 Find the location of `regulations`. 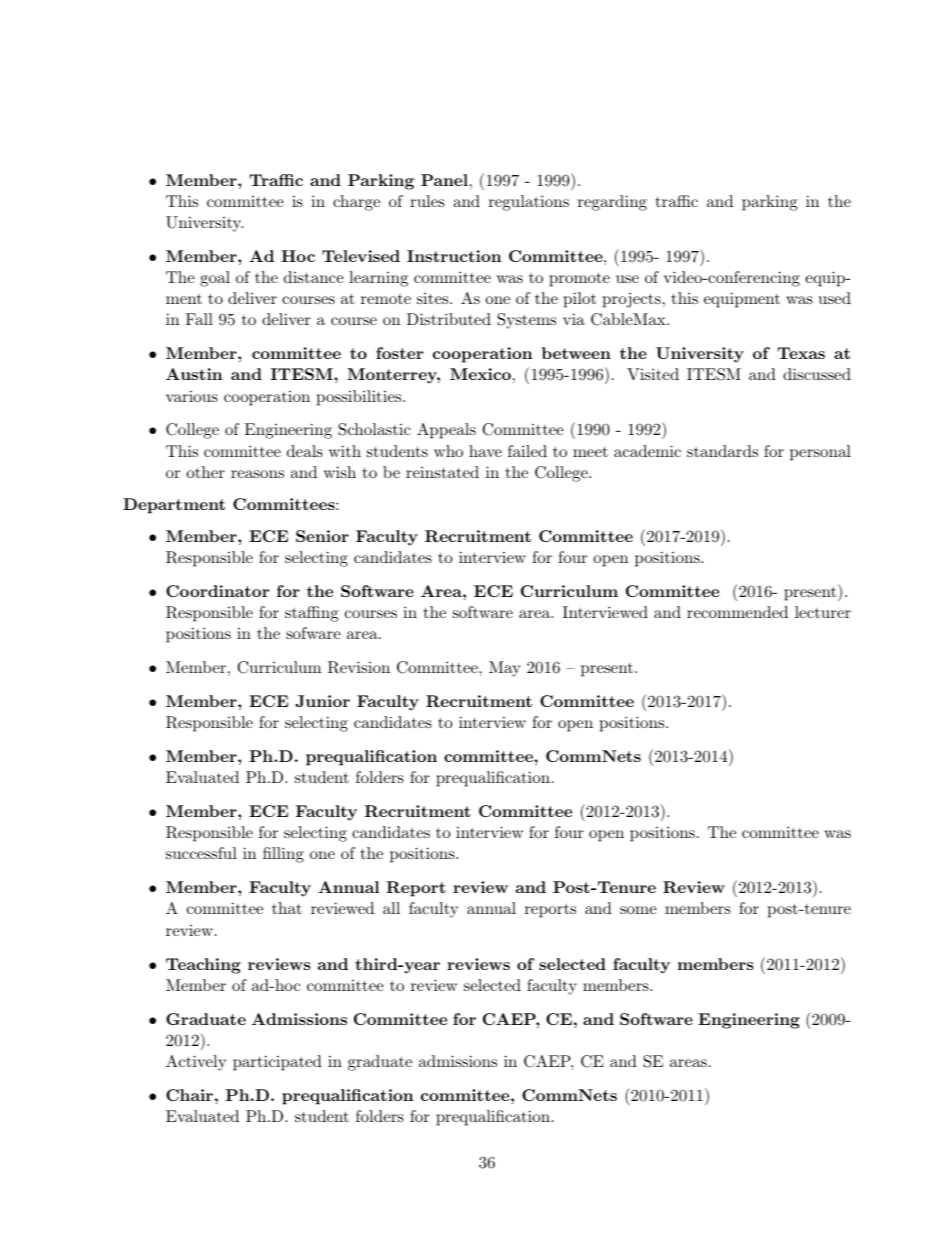

regulations is located at coordinates (529, 203).
